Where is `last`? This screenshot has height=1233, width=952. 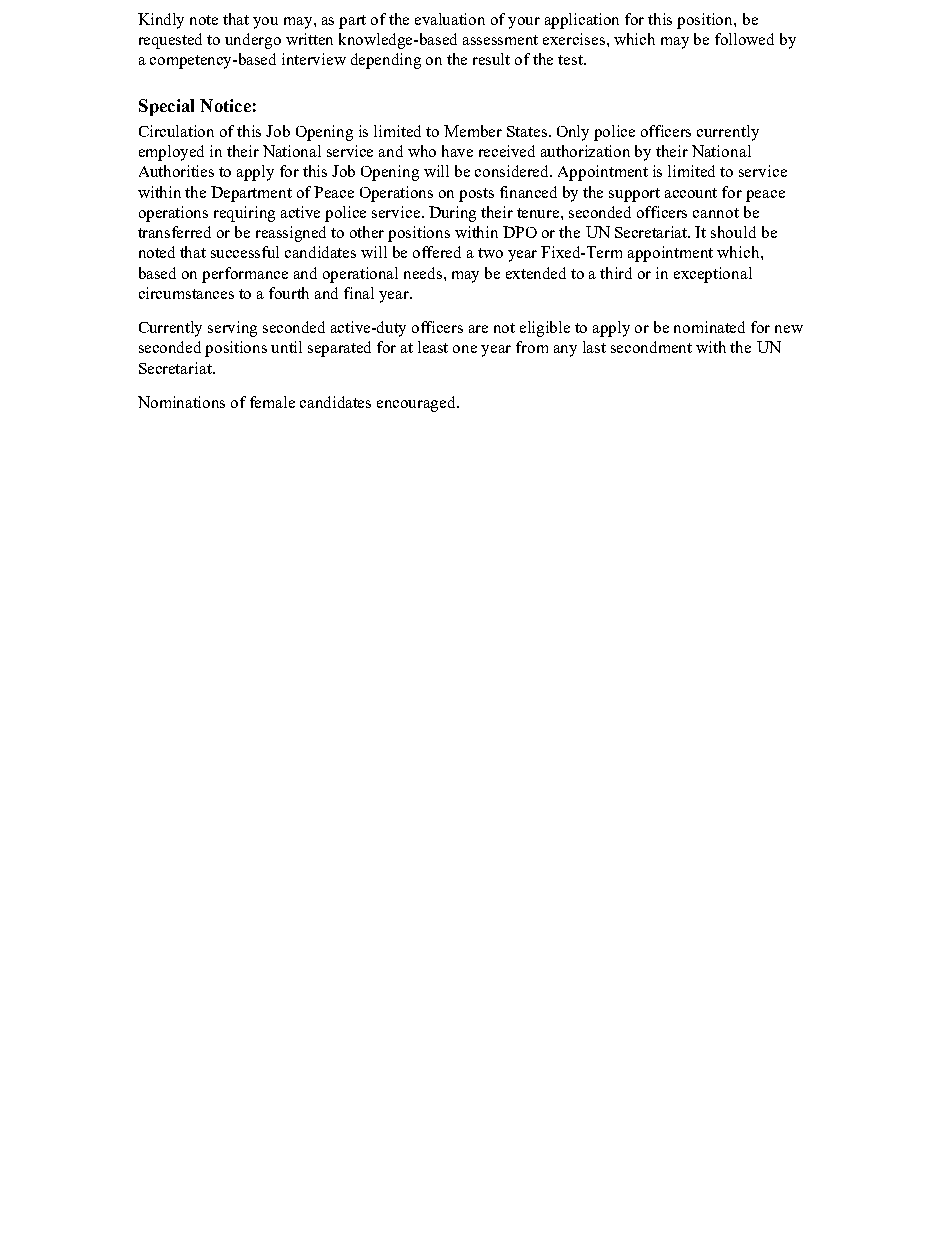
last is located at coordinates (594, 347).
